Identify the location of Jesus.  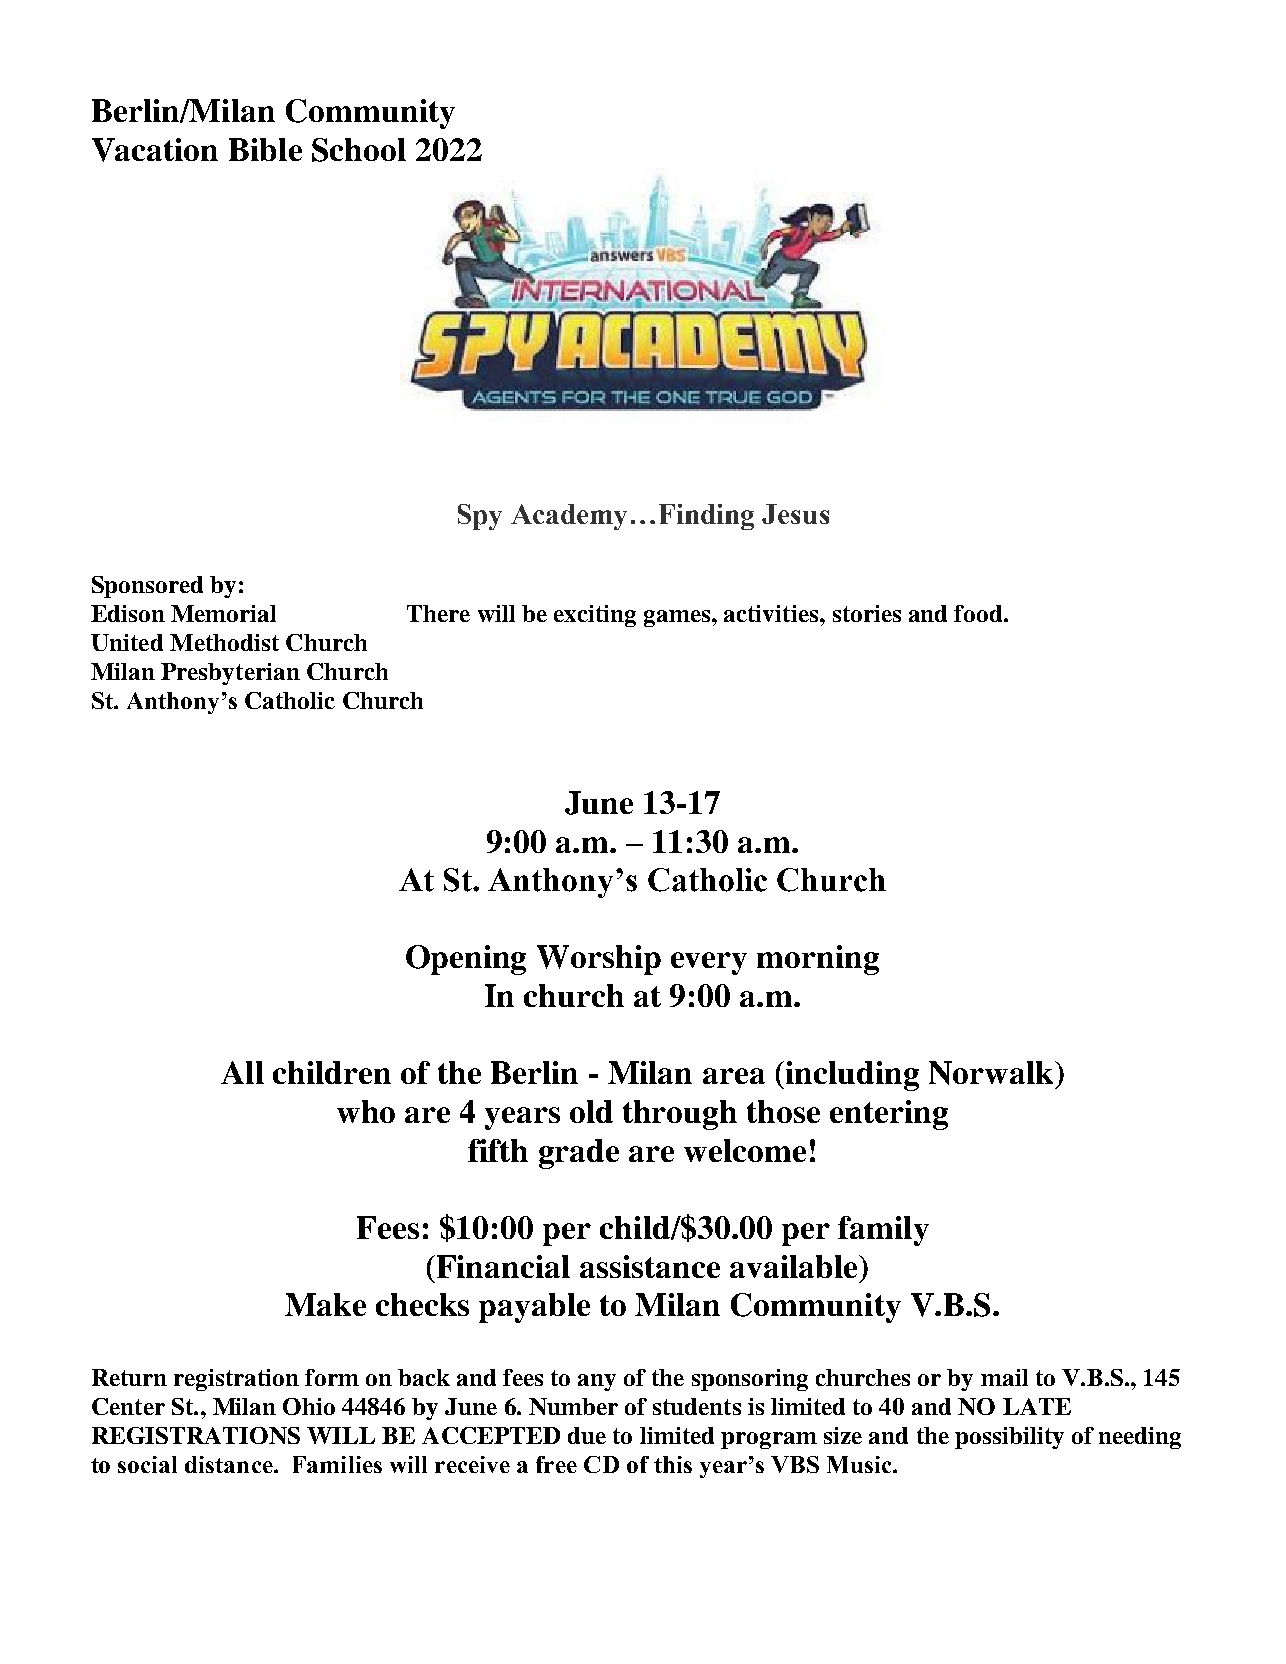
(795, 514).
